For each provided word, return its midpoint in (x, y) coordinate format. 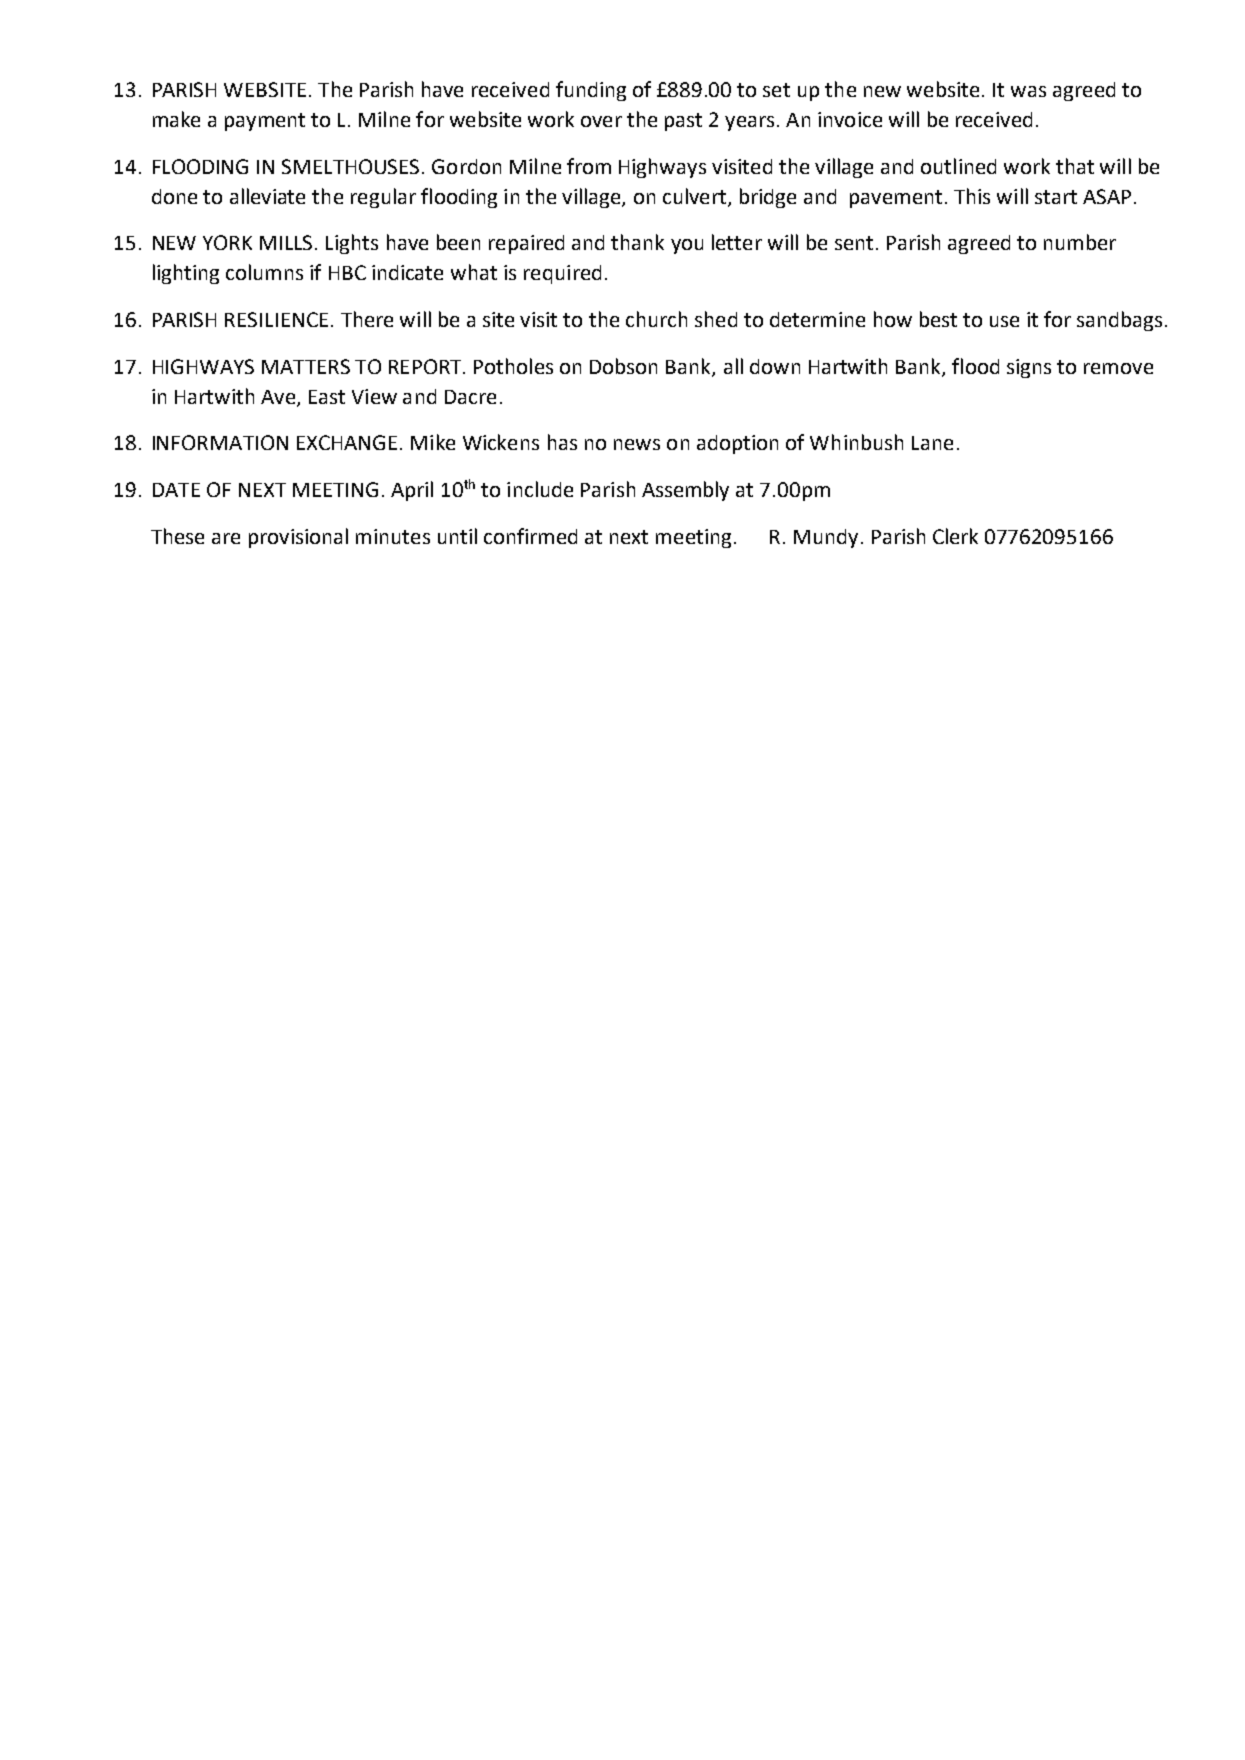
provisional (298, 538)
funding (591, 91)
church (656, 319)
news (637, 444)
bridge (768, 198)
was (1028, 91)
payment (265, 122)
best (938, 319)
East (327, 397)
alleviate (267, 196)
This (972, 196)
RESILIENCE (276, 319)
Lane (932, 443)
